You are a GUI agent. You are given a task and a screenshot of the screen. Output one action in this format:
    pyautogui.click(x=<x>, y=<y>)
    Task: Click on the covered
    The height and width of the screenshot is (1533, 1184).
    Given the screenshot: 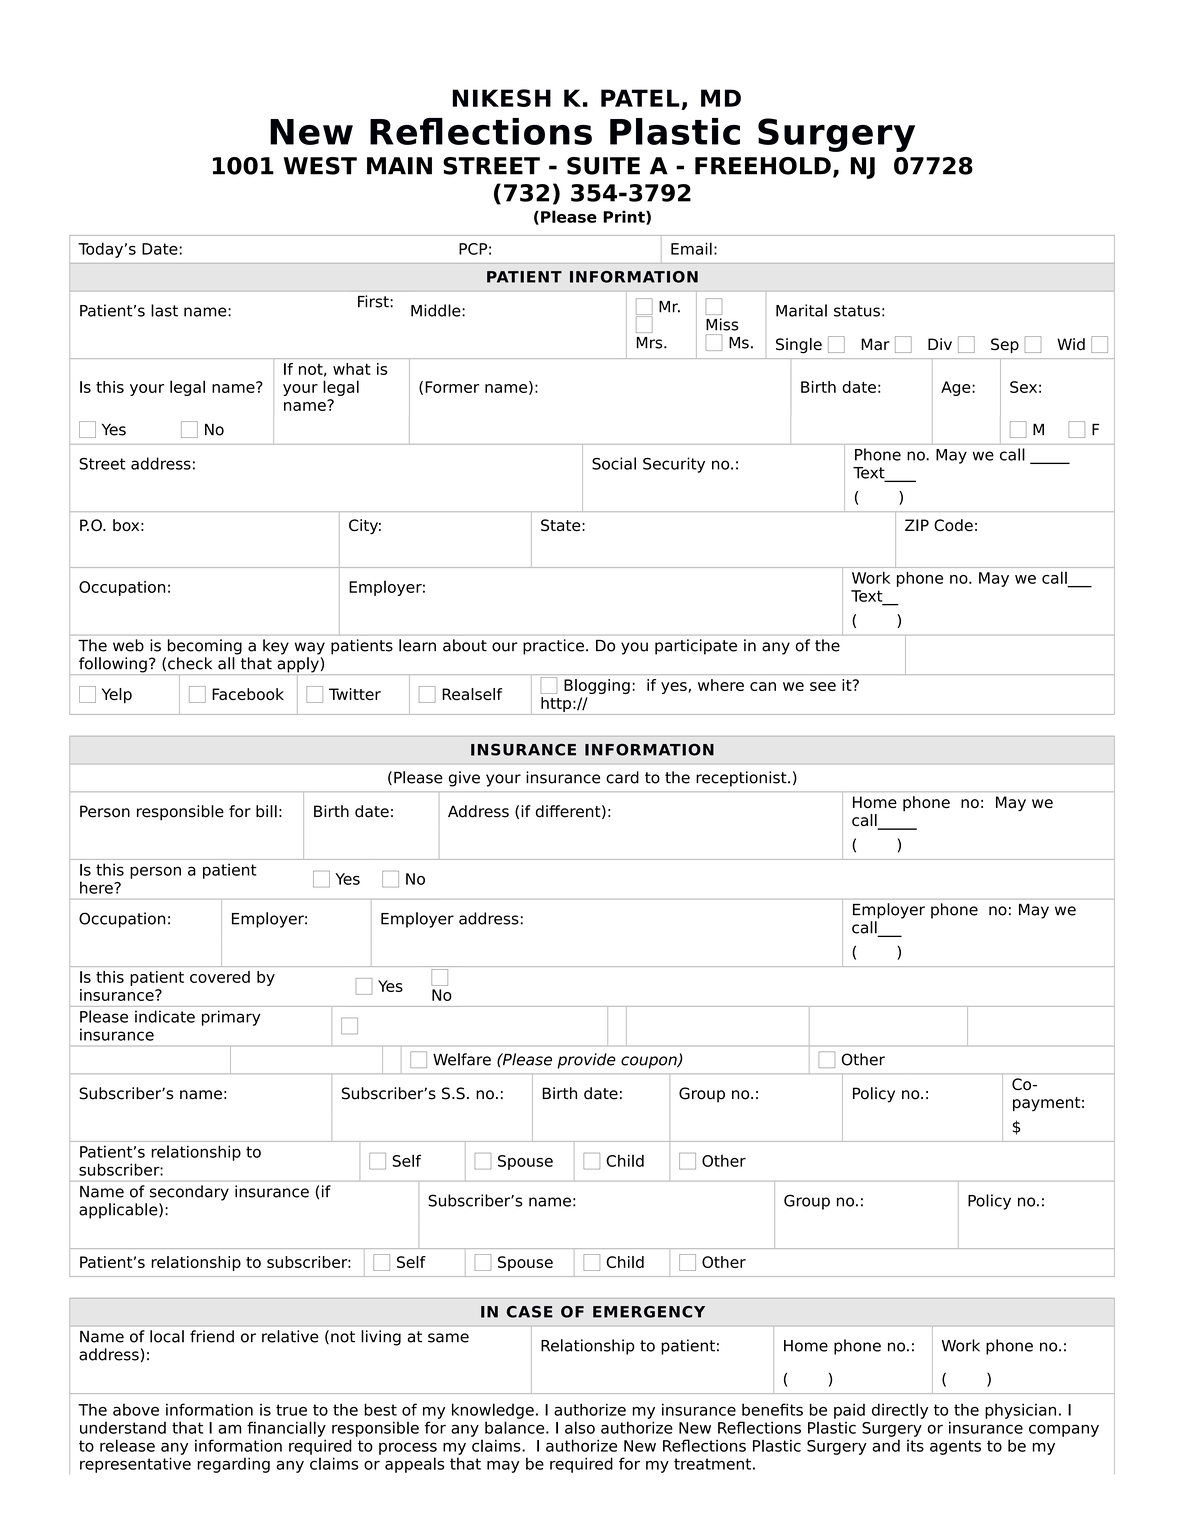 What is the action you would take?
    pyautogui.click(x=220, y=977)
